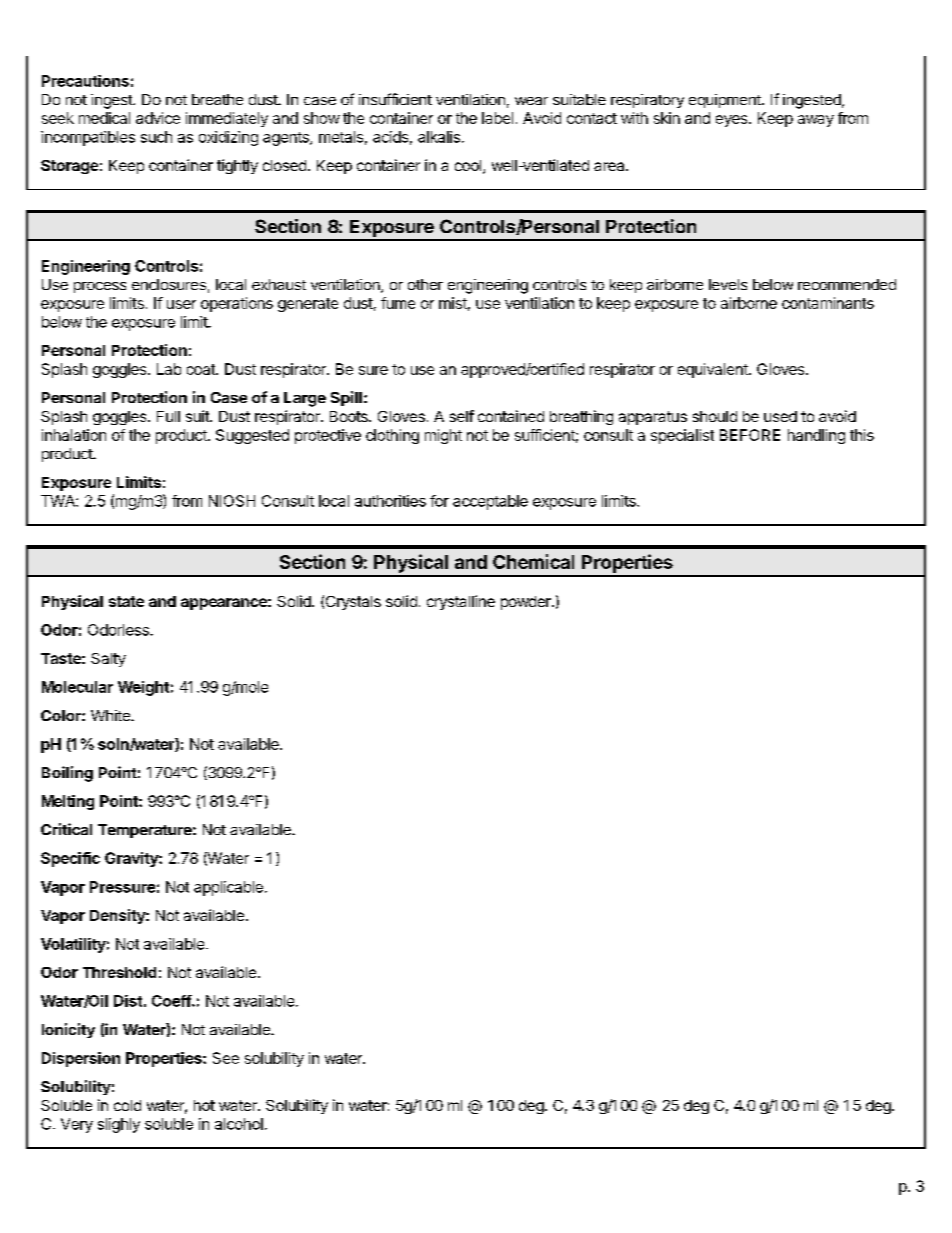 The image size is (952, 1233). What do you see at coordinates (127, 1105) in the document?
I see `cold` at bounding box center [127, 1105].
